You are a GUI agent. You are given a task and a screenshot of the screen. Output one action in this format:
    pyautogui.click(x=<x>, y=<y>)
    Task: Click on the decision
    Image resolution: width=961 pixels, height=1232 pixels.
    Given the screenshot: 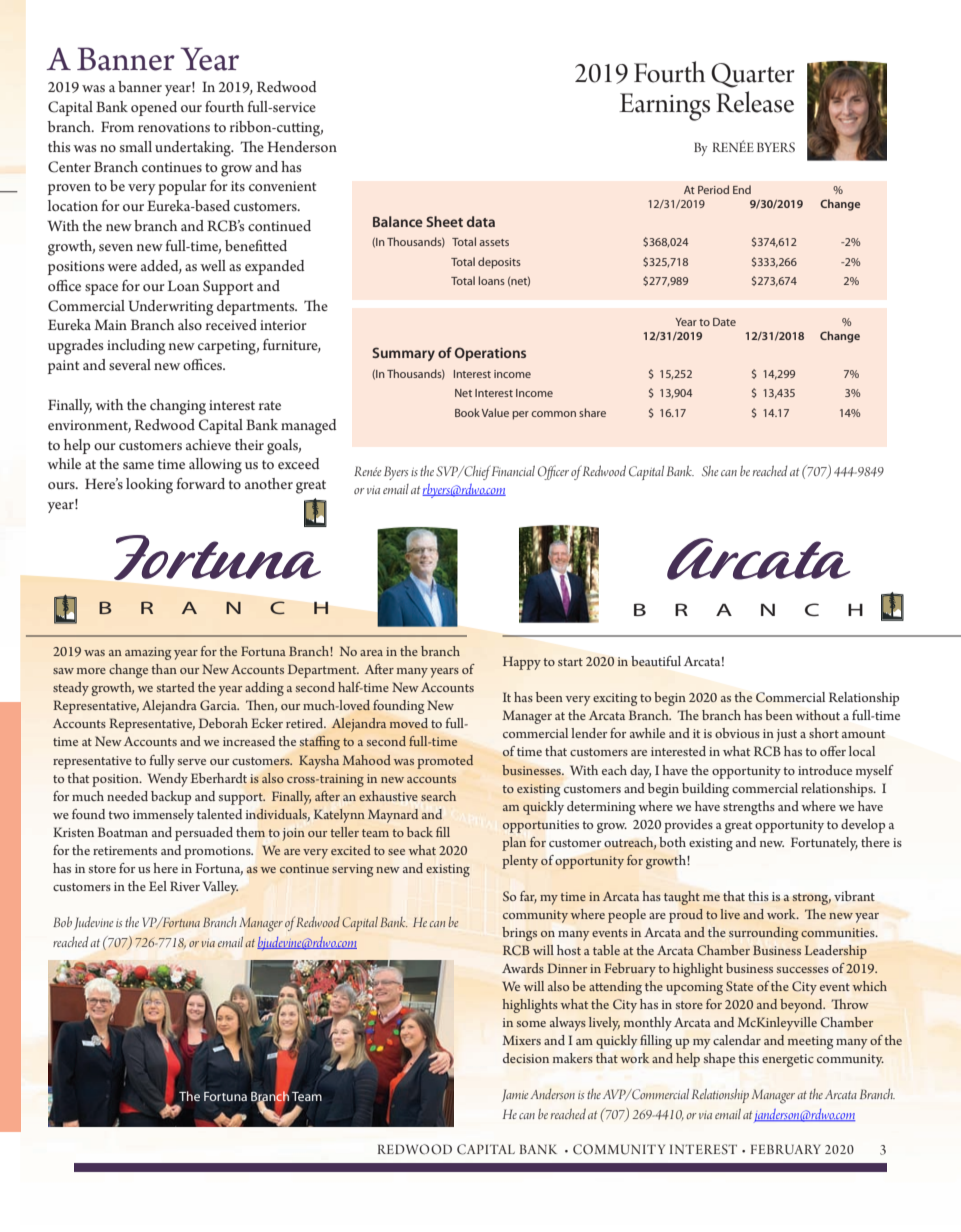 What is the action you would take?
    pyautogui.click(x=526, y=1058)
